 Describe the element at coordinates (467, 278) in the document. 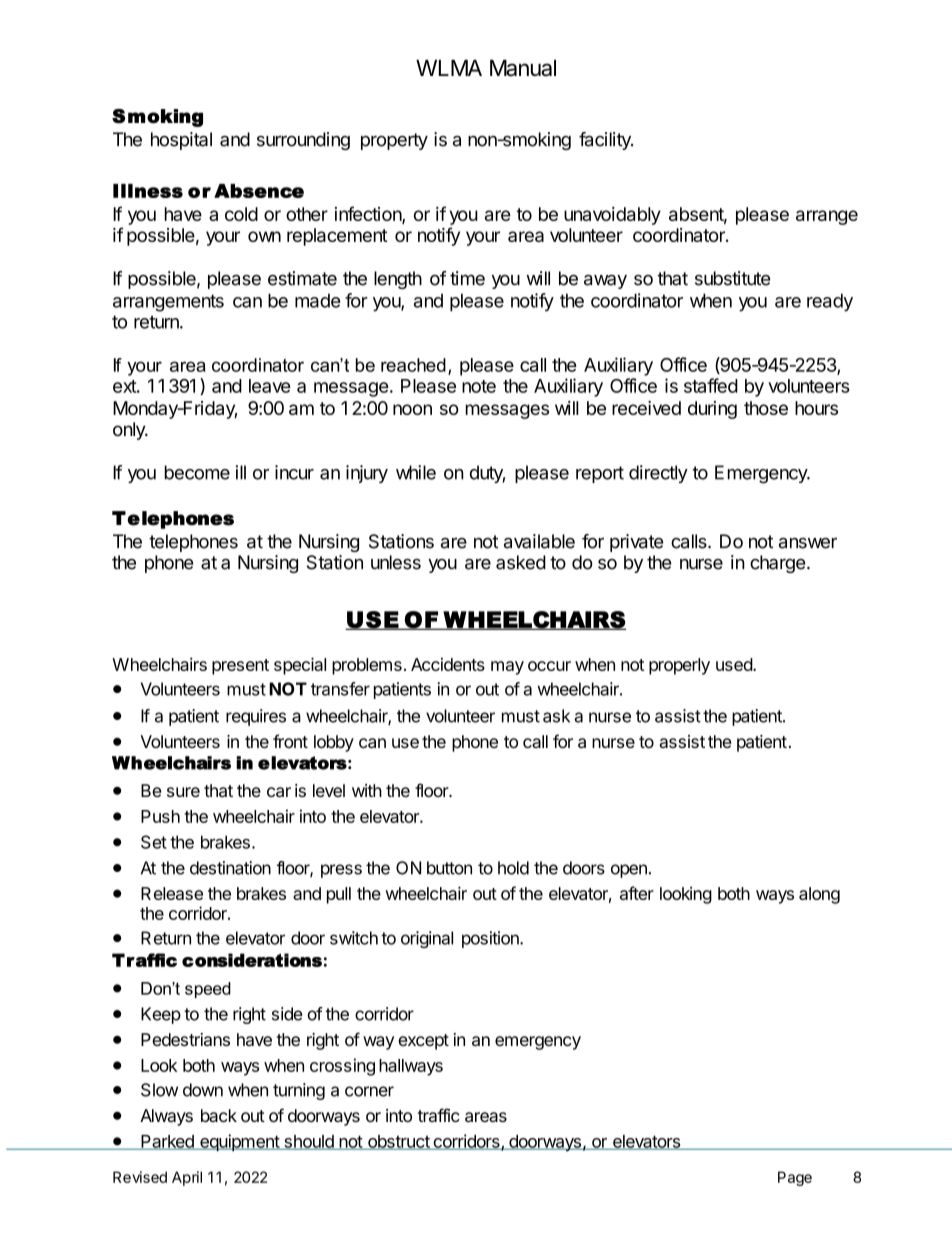

I see `time` at that location.
